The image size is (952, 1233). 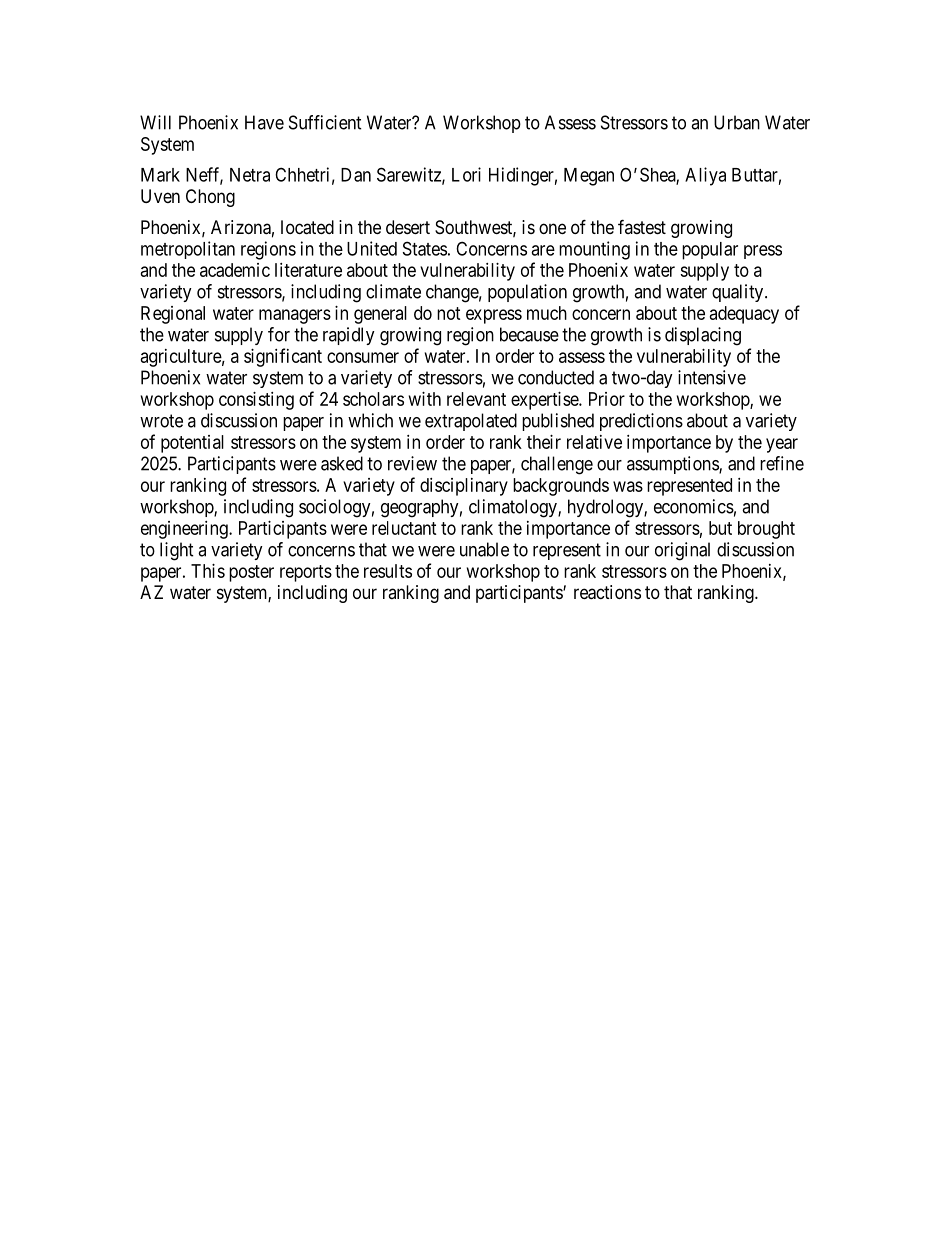 What do you see at coordinates (682, 551) in the screenshot?
I see `original` at bounding box center [682, 551].
